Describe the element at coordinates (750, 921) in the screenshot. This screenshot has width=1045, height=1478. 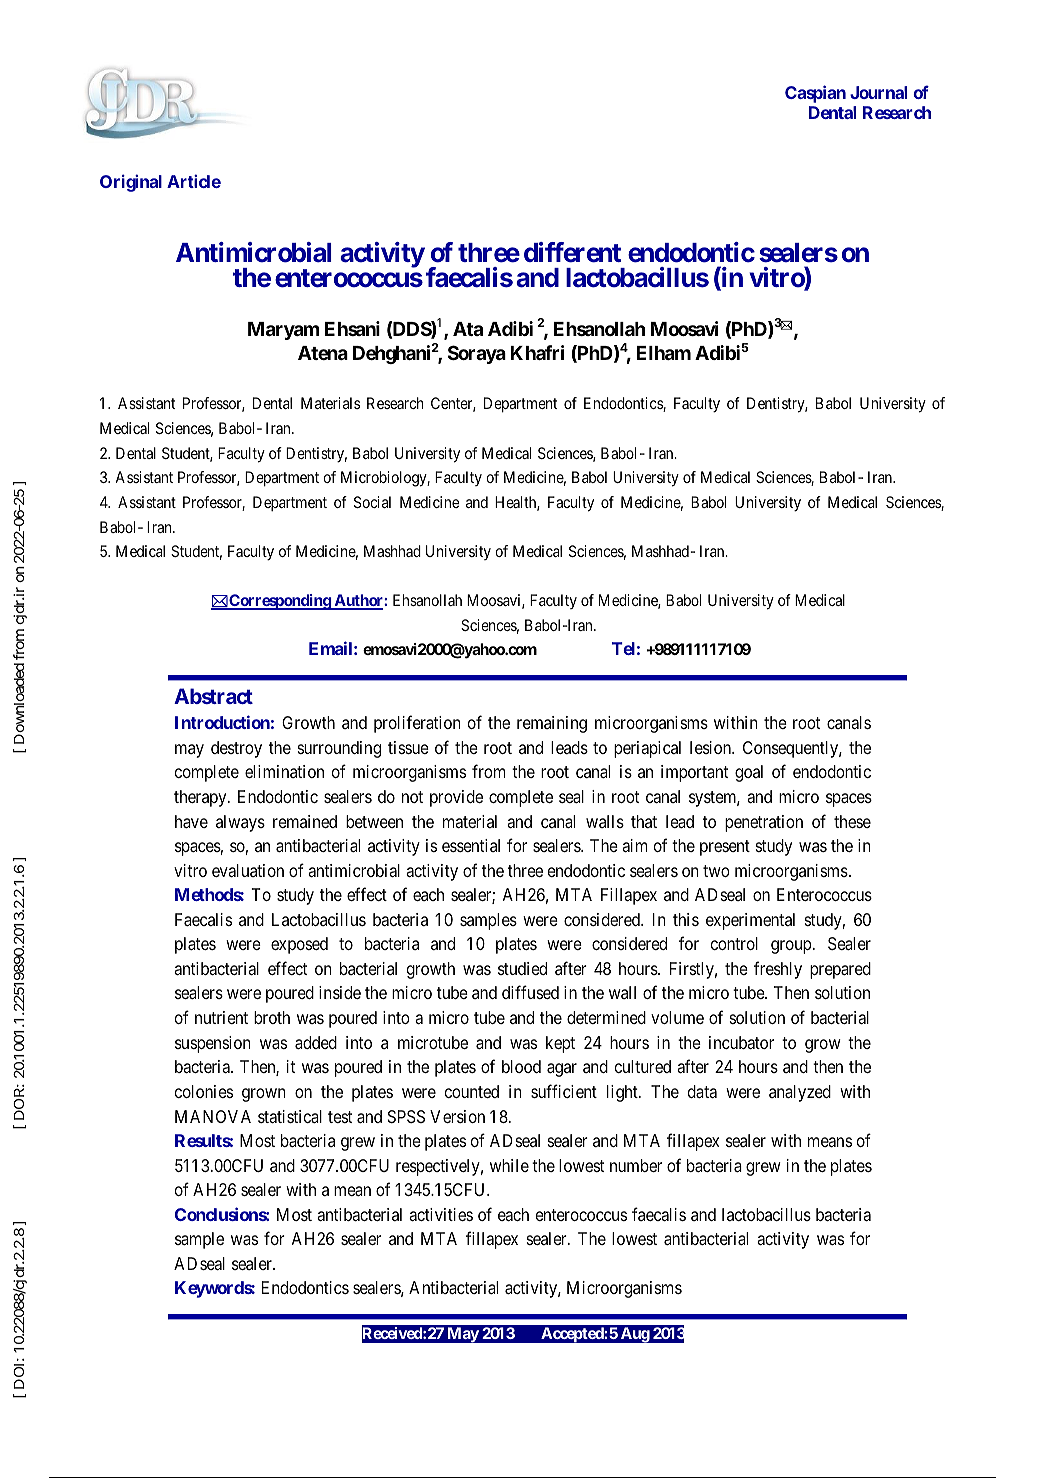
I see `experimental` at that location.
